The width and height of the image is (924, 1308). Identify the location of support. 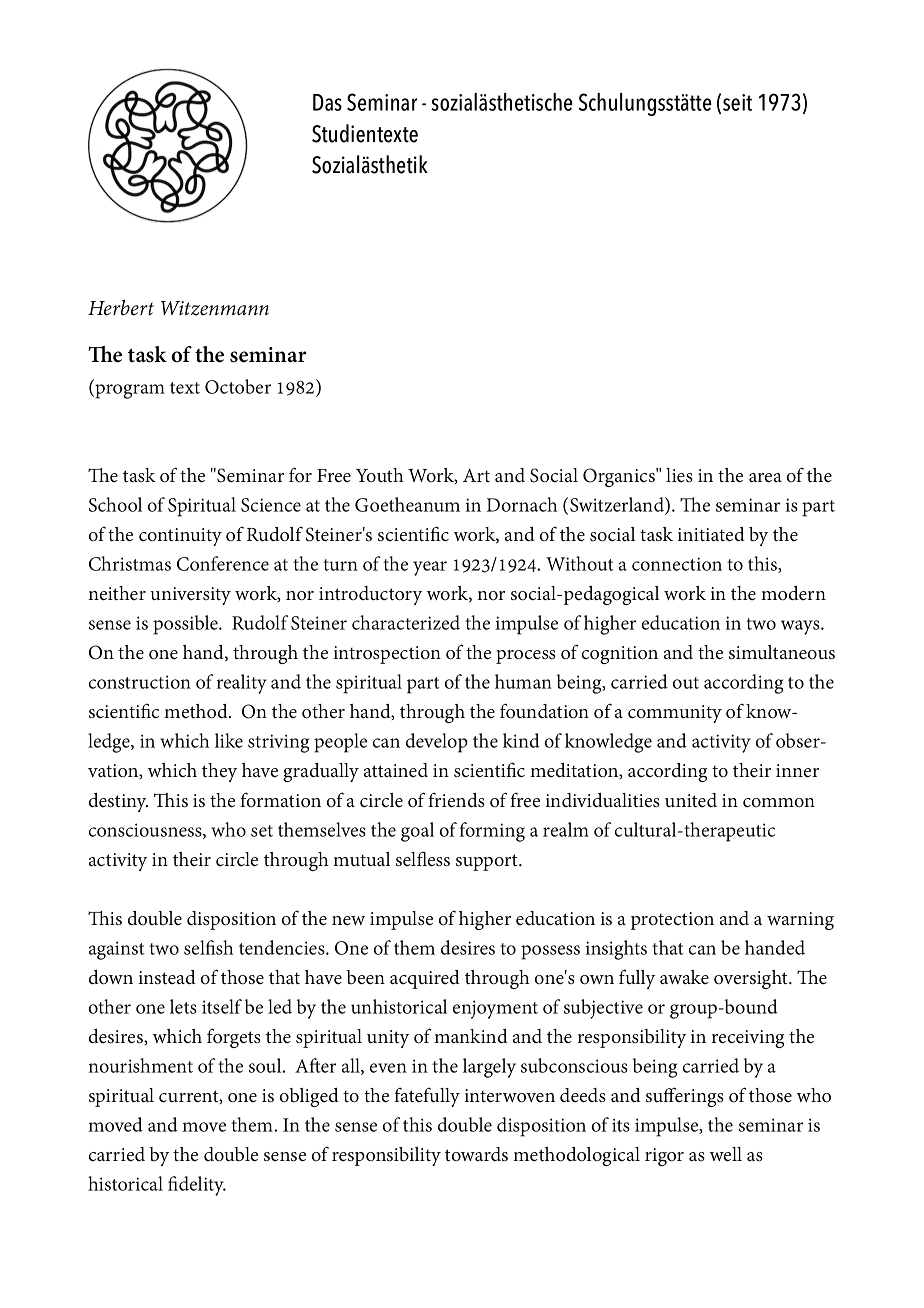
(488, 862).
